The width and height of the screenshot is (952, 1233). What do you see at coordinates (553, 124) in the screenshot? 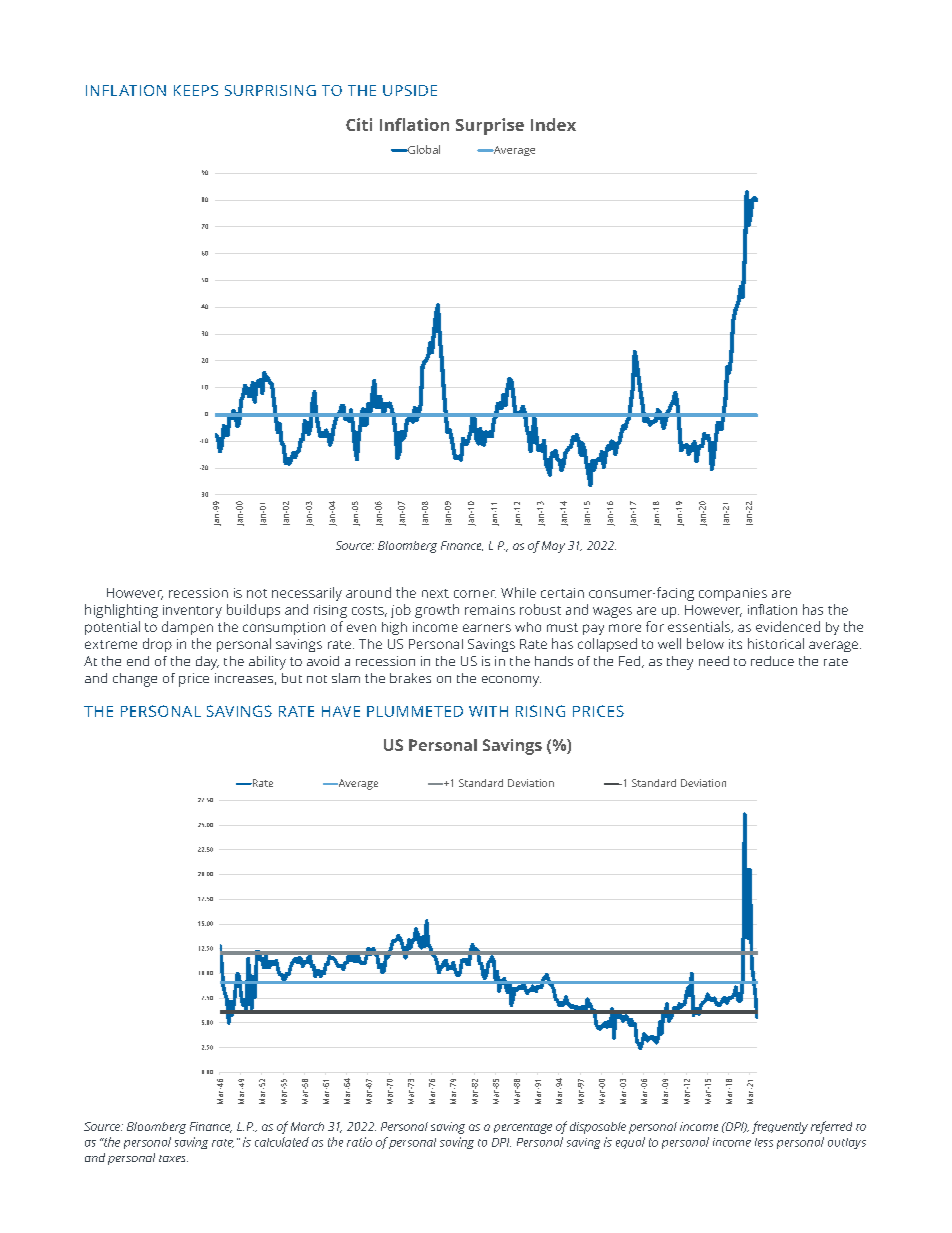
I see `Index` at bounding box center [553, 124].
